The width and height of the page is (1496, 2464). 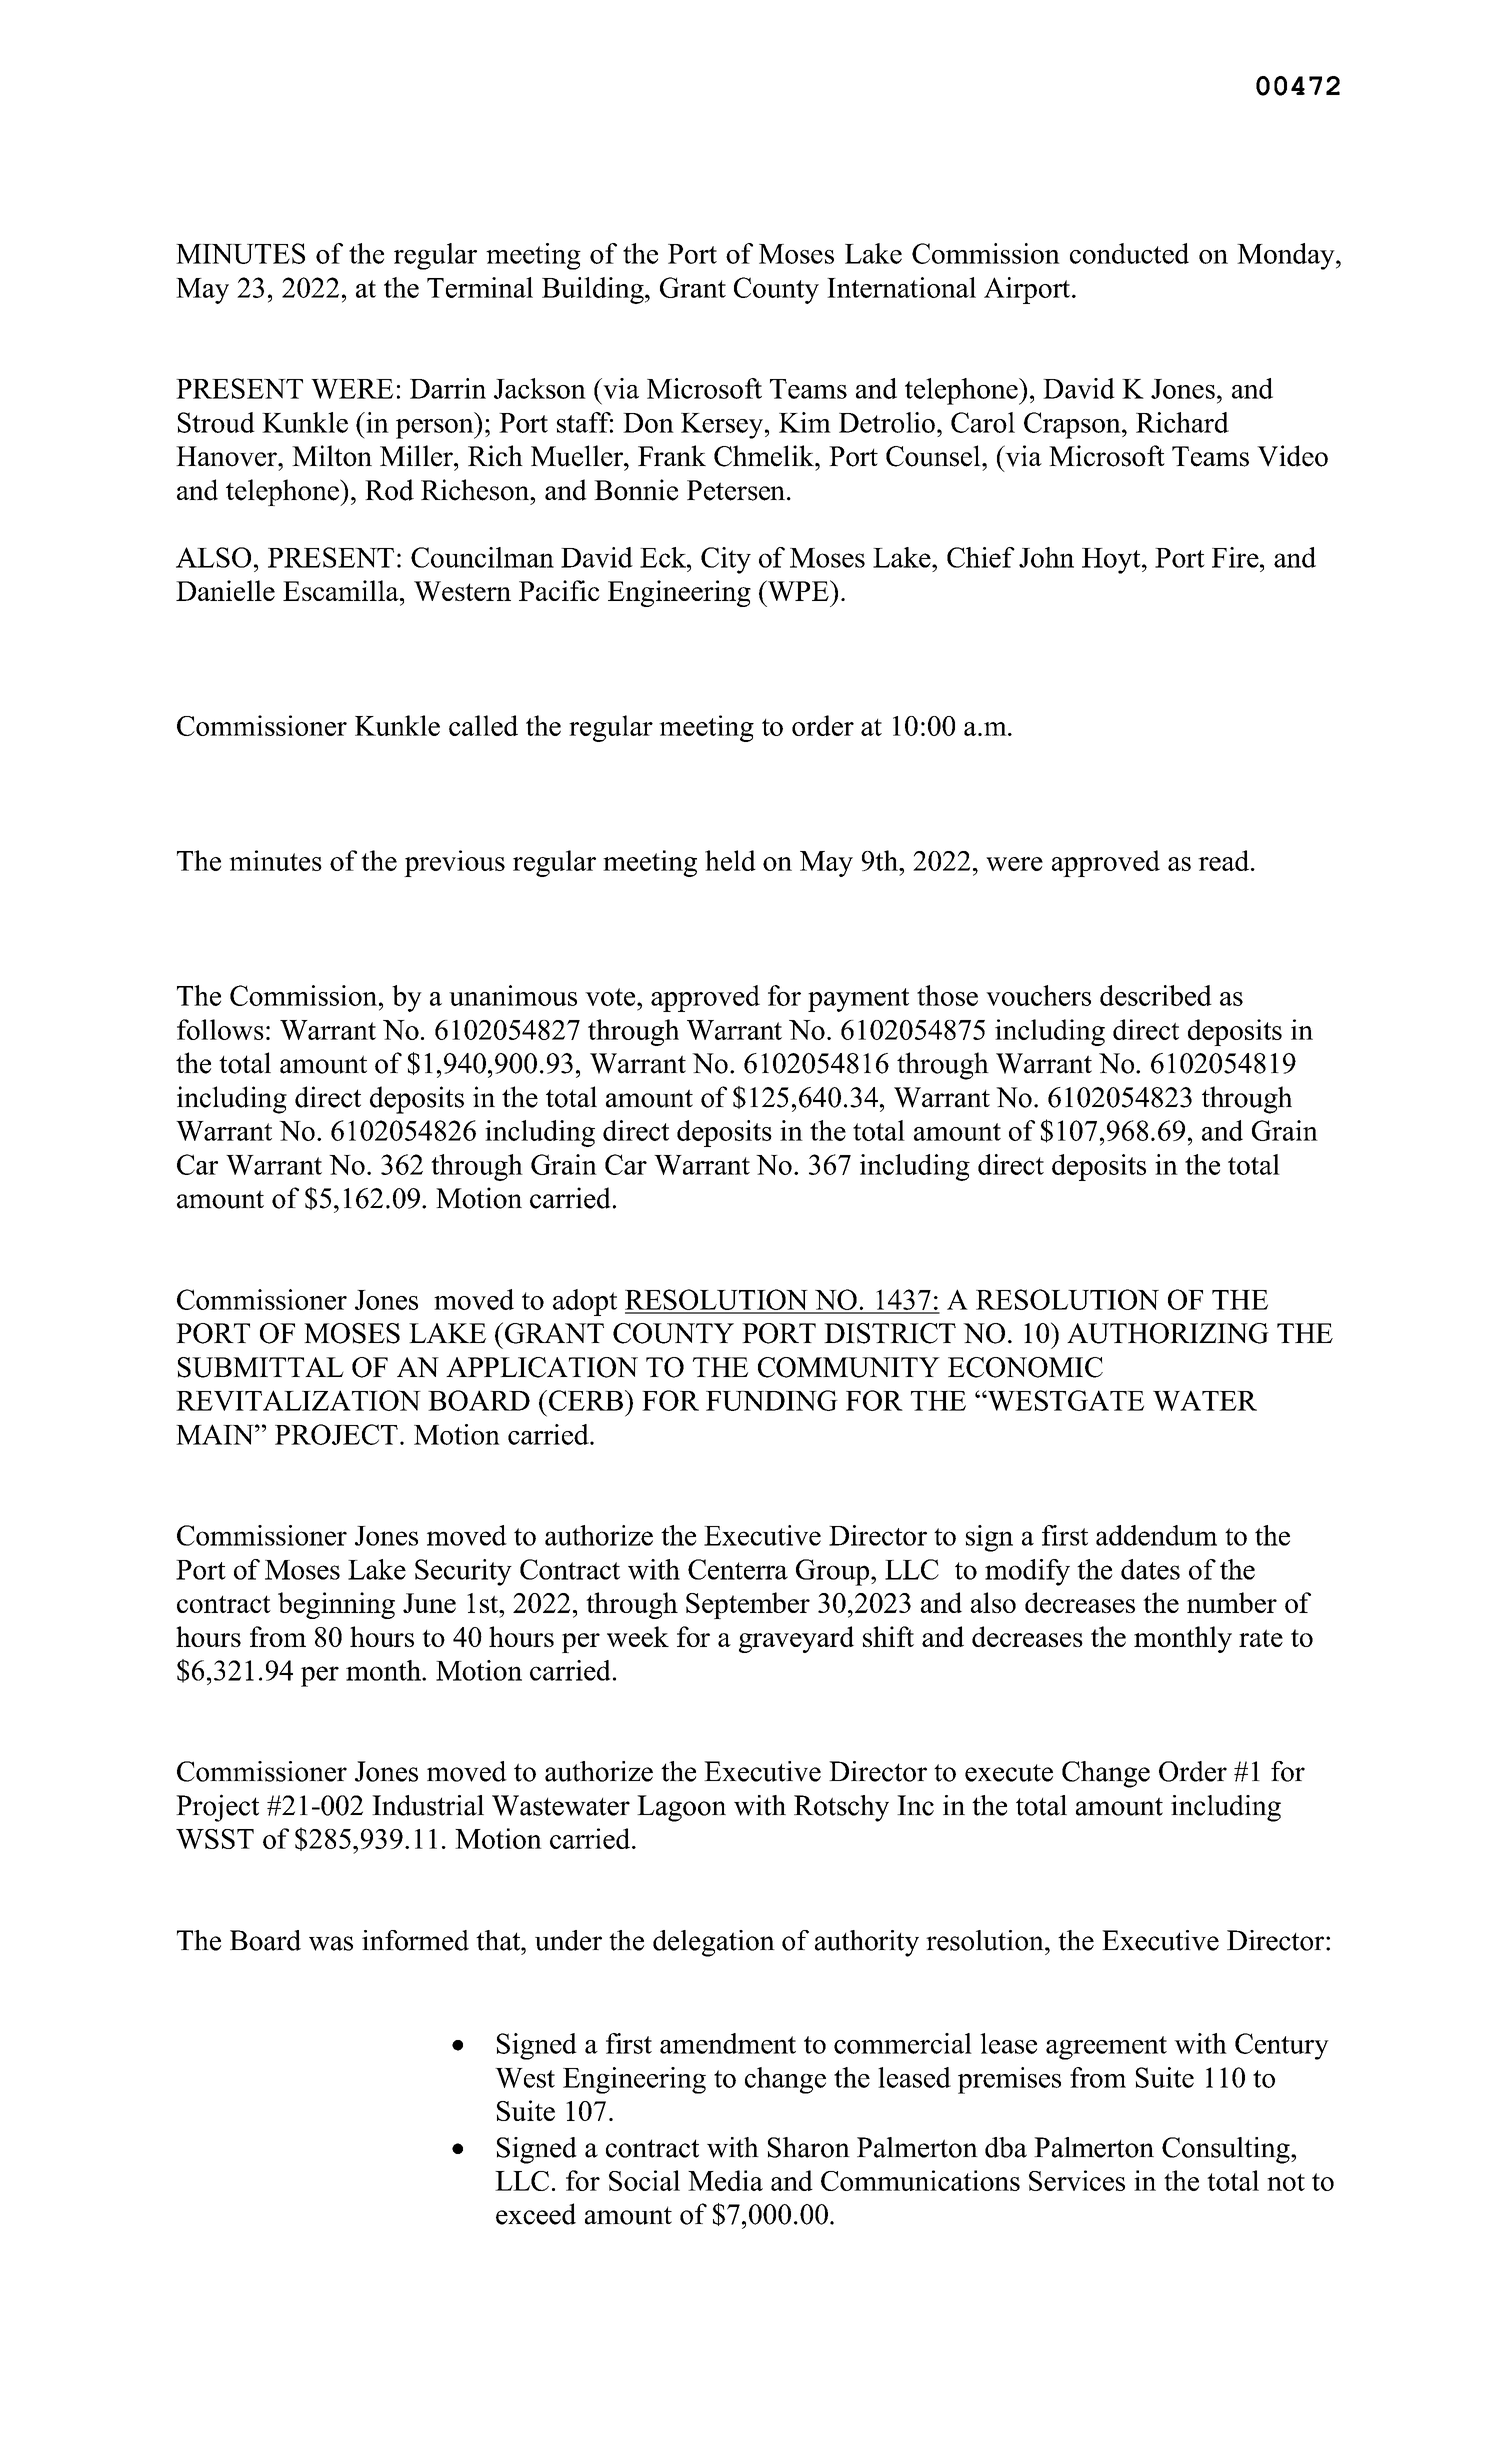 I want to click on AUTHORIZING, so click(x=1168, y=1333).
